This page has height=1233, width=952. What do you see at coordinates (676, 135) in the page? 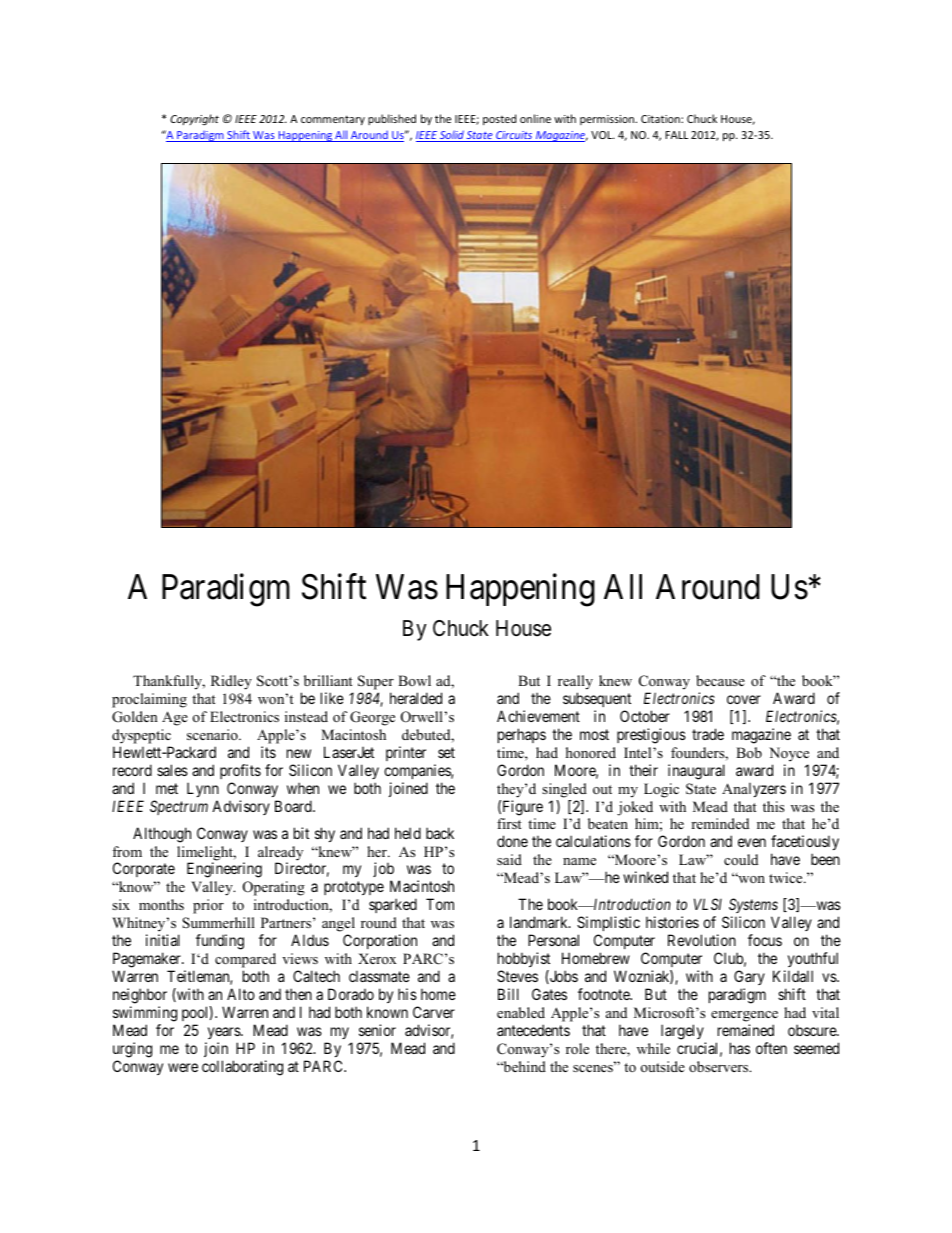
I see `FALL` at bounding box center [676, 135].
